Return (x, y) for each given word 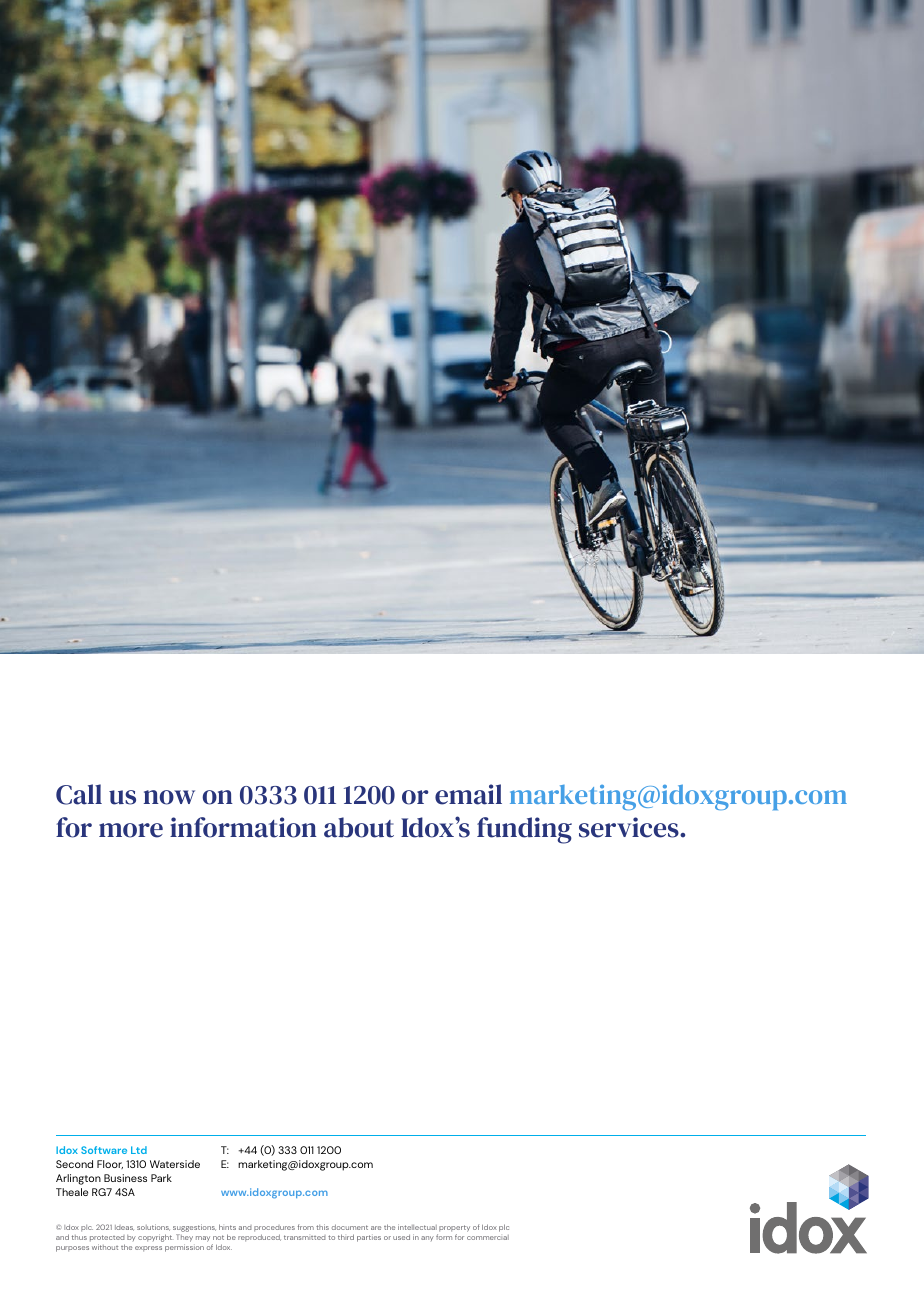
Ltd (139, 1150)
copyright (155, 1238)
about (359, 827)
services (630, 827)
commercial (488, 1237)
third (346, 1237)
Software (104, 1150)
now (169, 797)
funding (524, 830)
